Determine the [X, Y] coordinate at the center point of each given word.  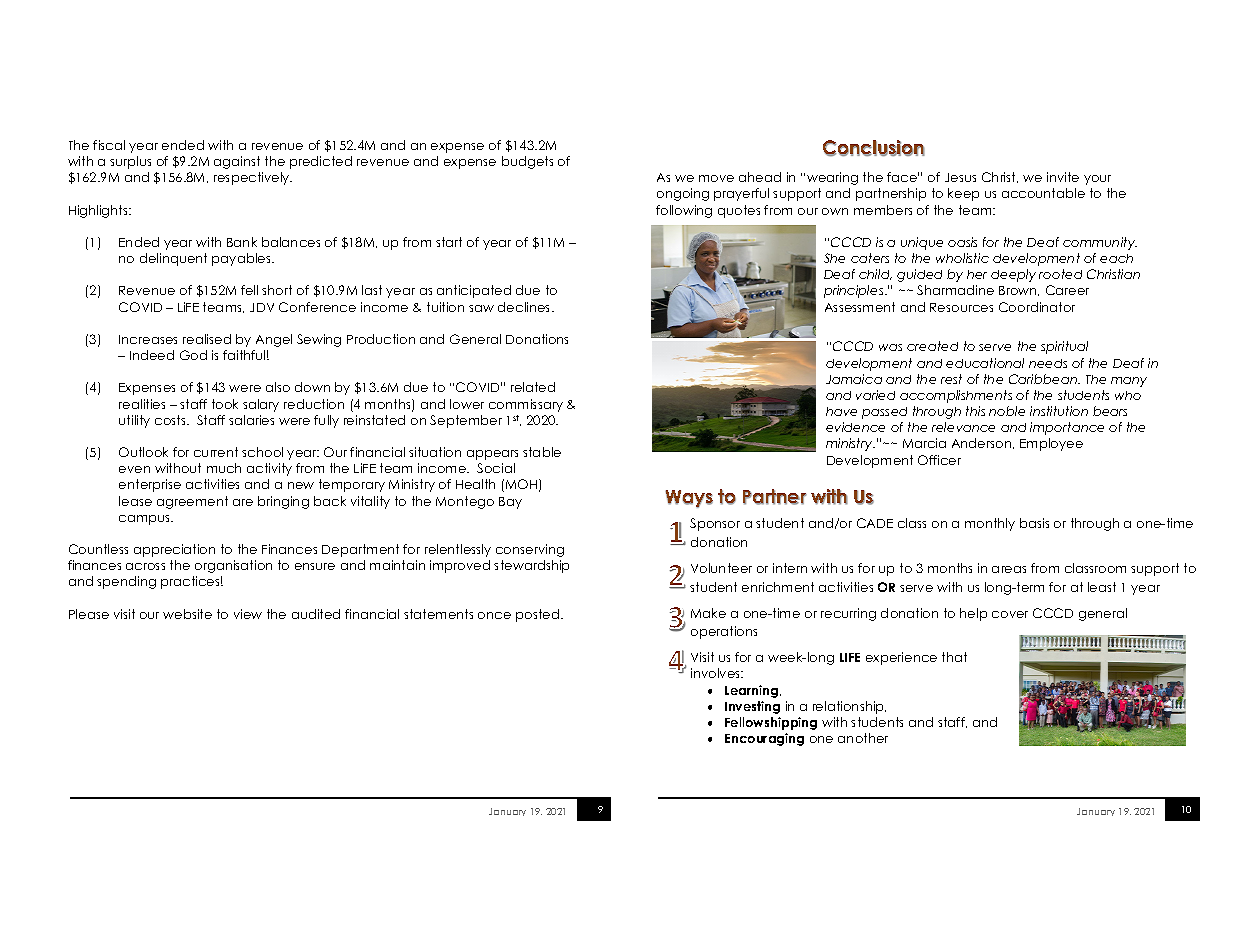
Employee [1051, 444]
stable [542, 452]
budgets [527, 162]
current [216, 452]
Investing [752, 707]
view [248, 614]
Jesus [960, 177]
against [237, 162]
